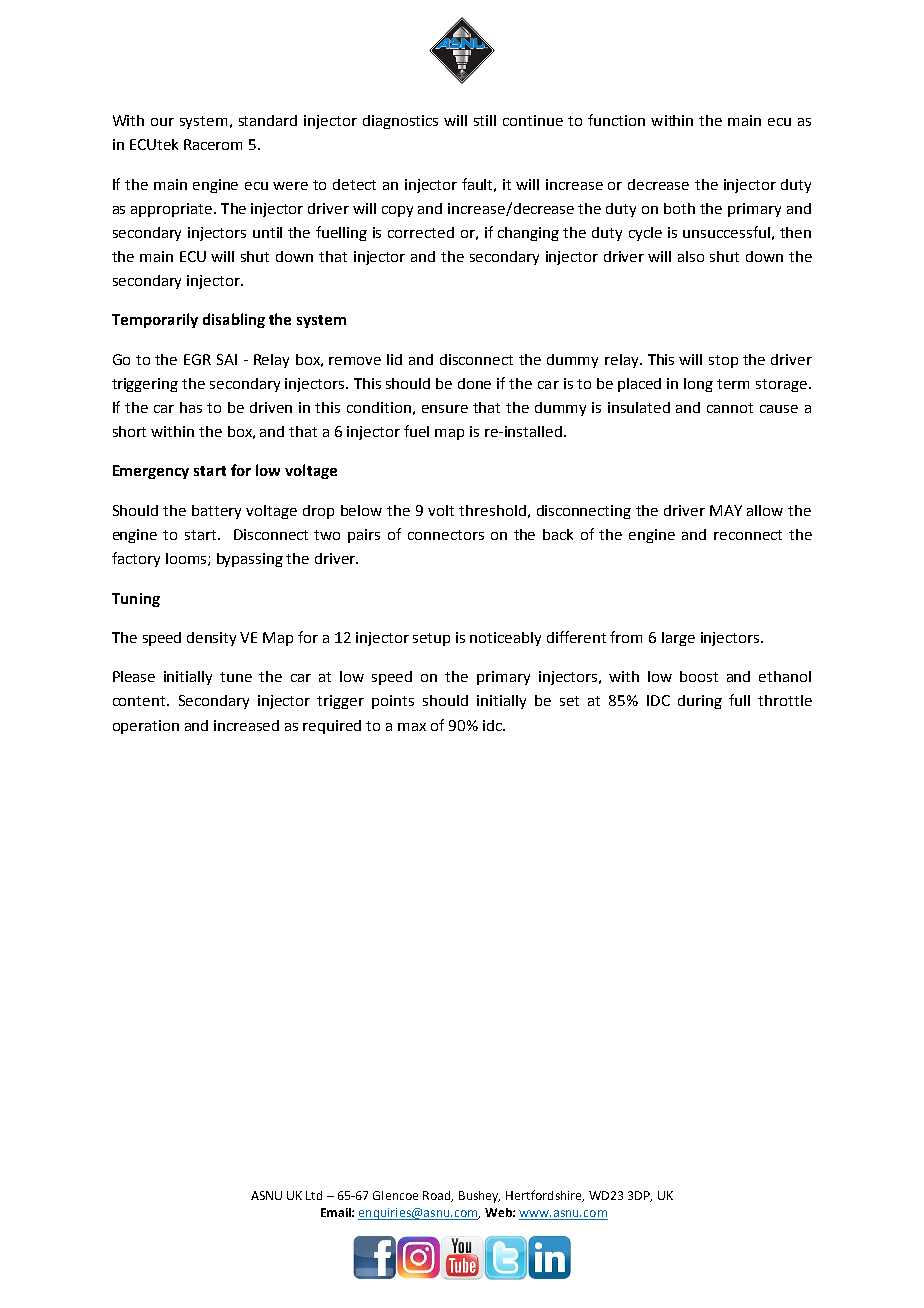  What do you see at coordinates (474, 383) in the screenshot?
I see `done` at bounding box center [474, 383].
